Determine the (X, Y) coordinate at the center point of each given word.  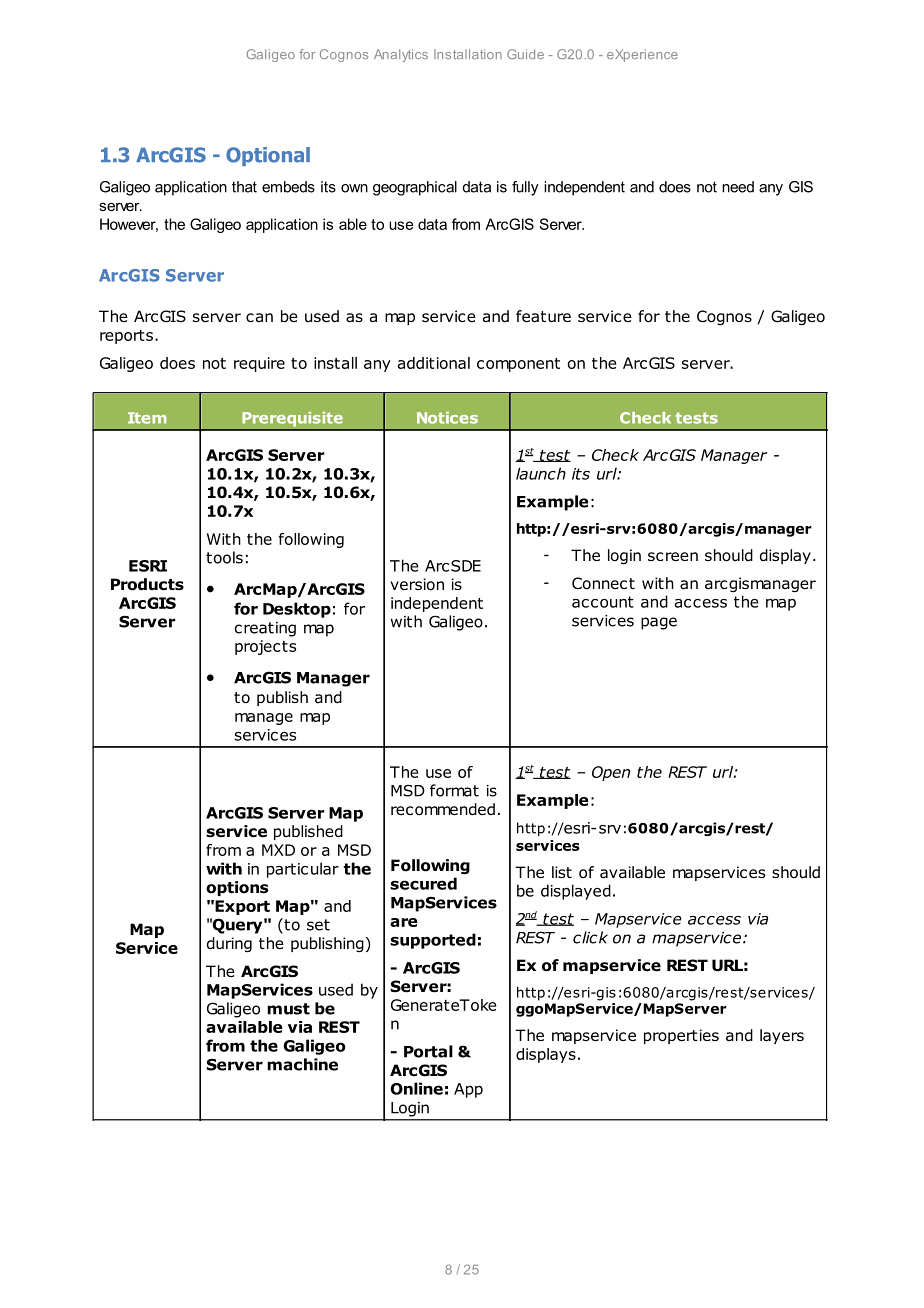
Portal (428, 1051)
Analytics (401, 55)
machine (302, 1064)
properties (681, 1036)
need (738, 187)
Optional (268, 156)
